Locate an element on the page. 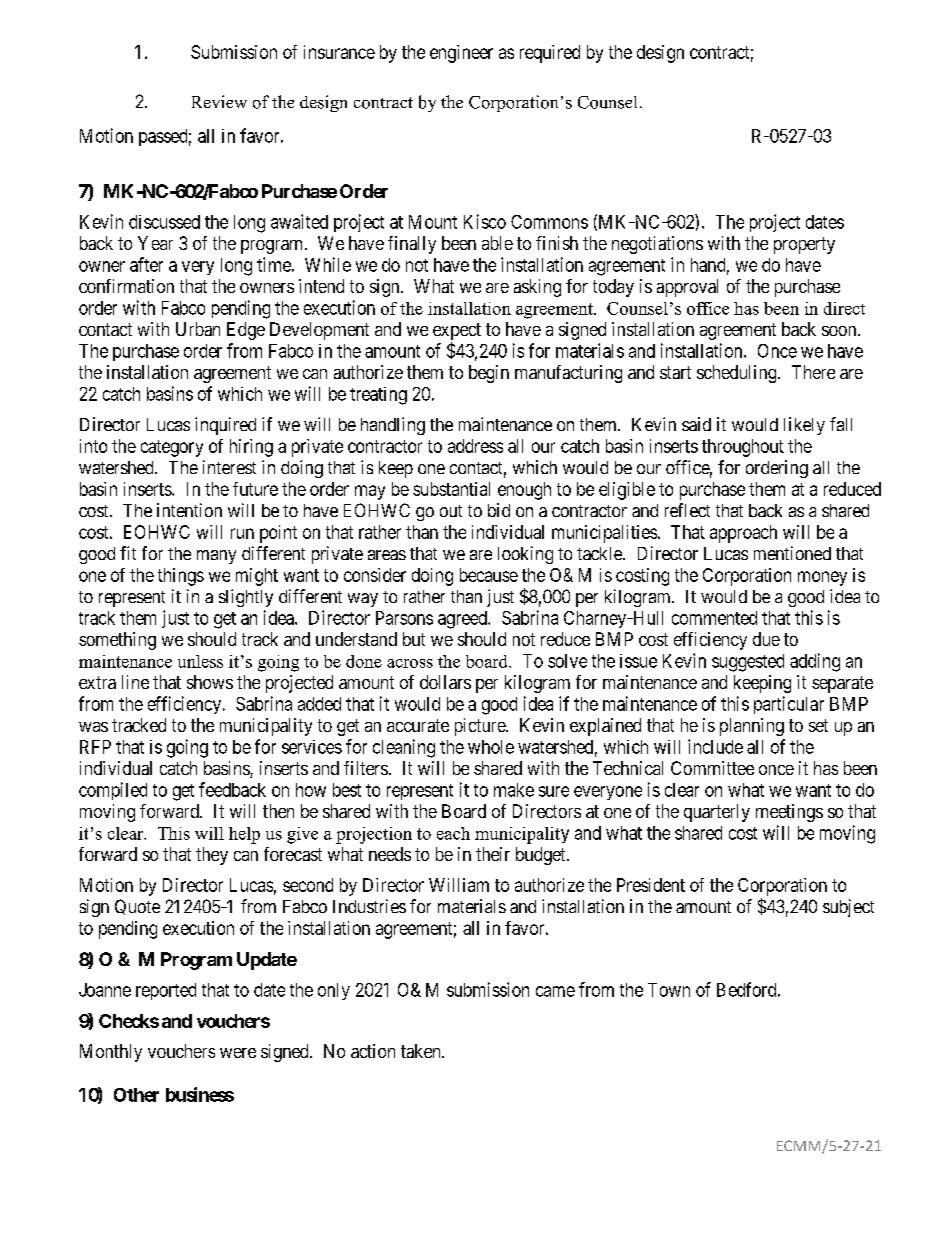 Image resolution: width=952 pixels, height=1233 pixels. engineer is located at coordinates (461, 54).
